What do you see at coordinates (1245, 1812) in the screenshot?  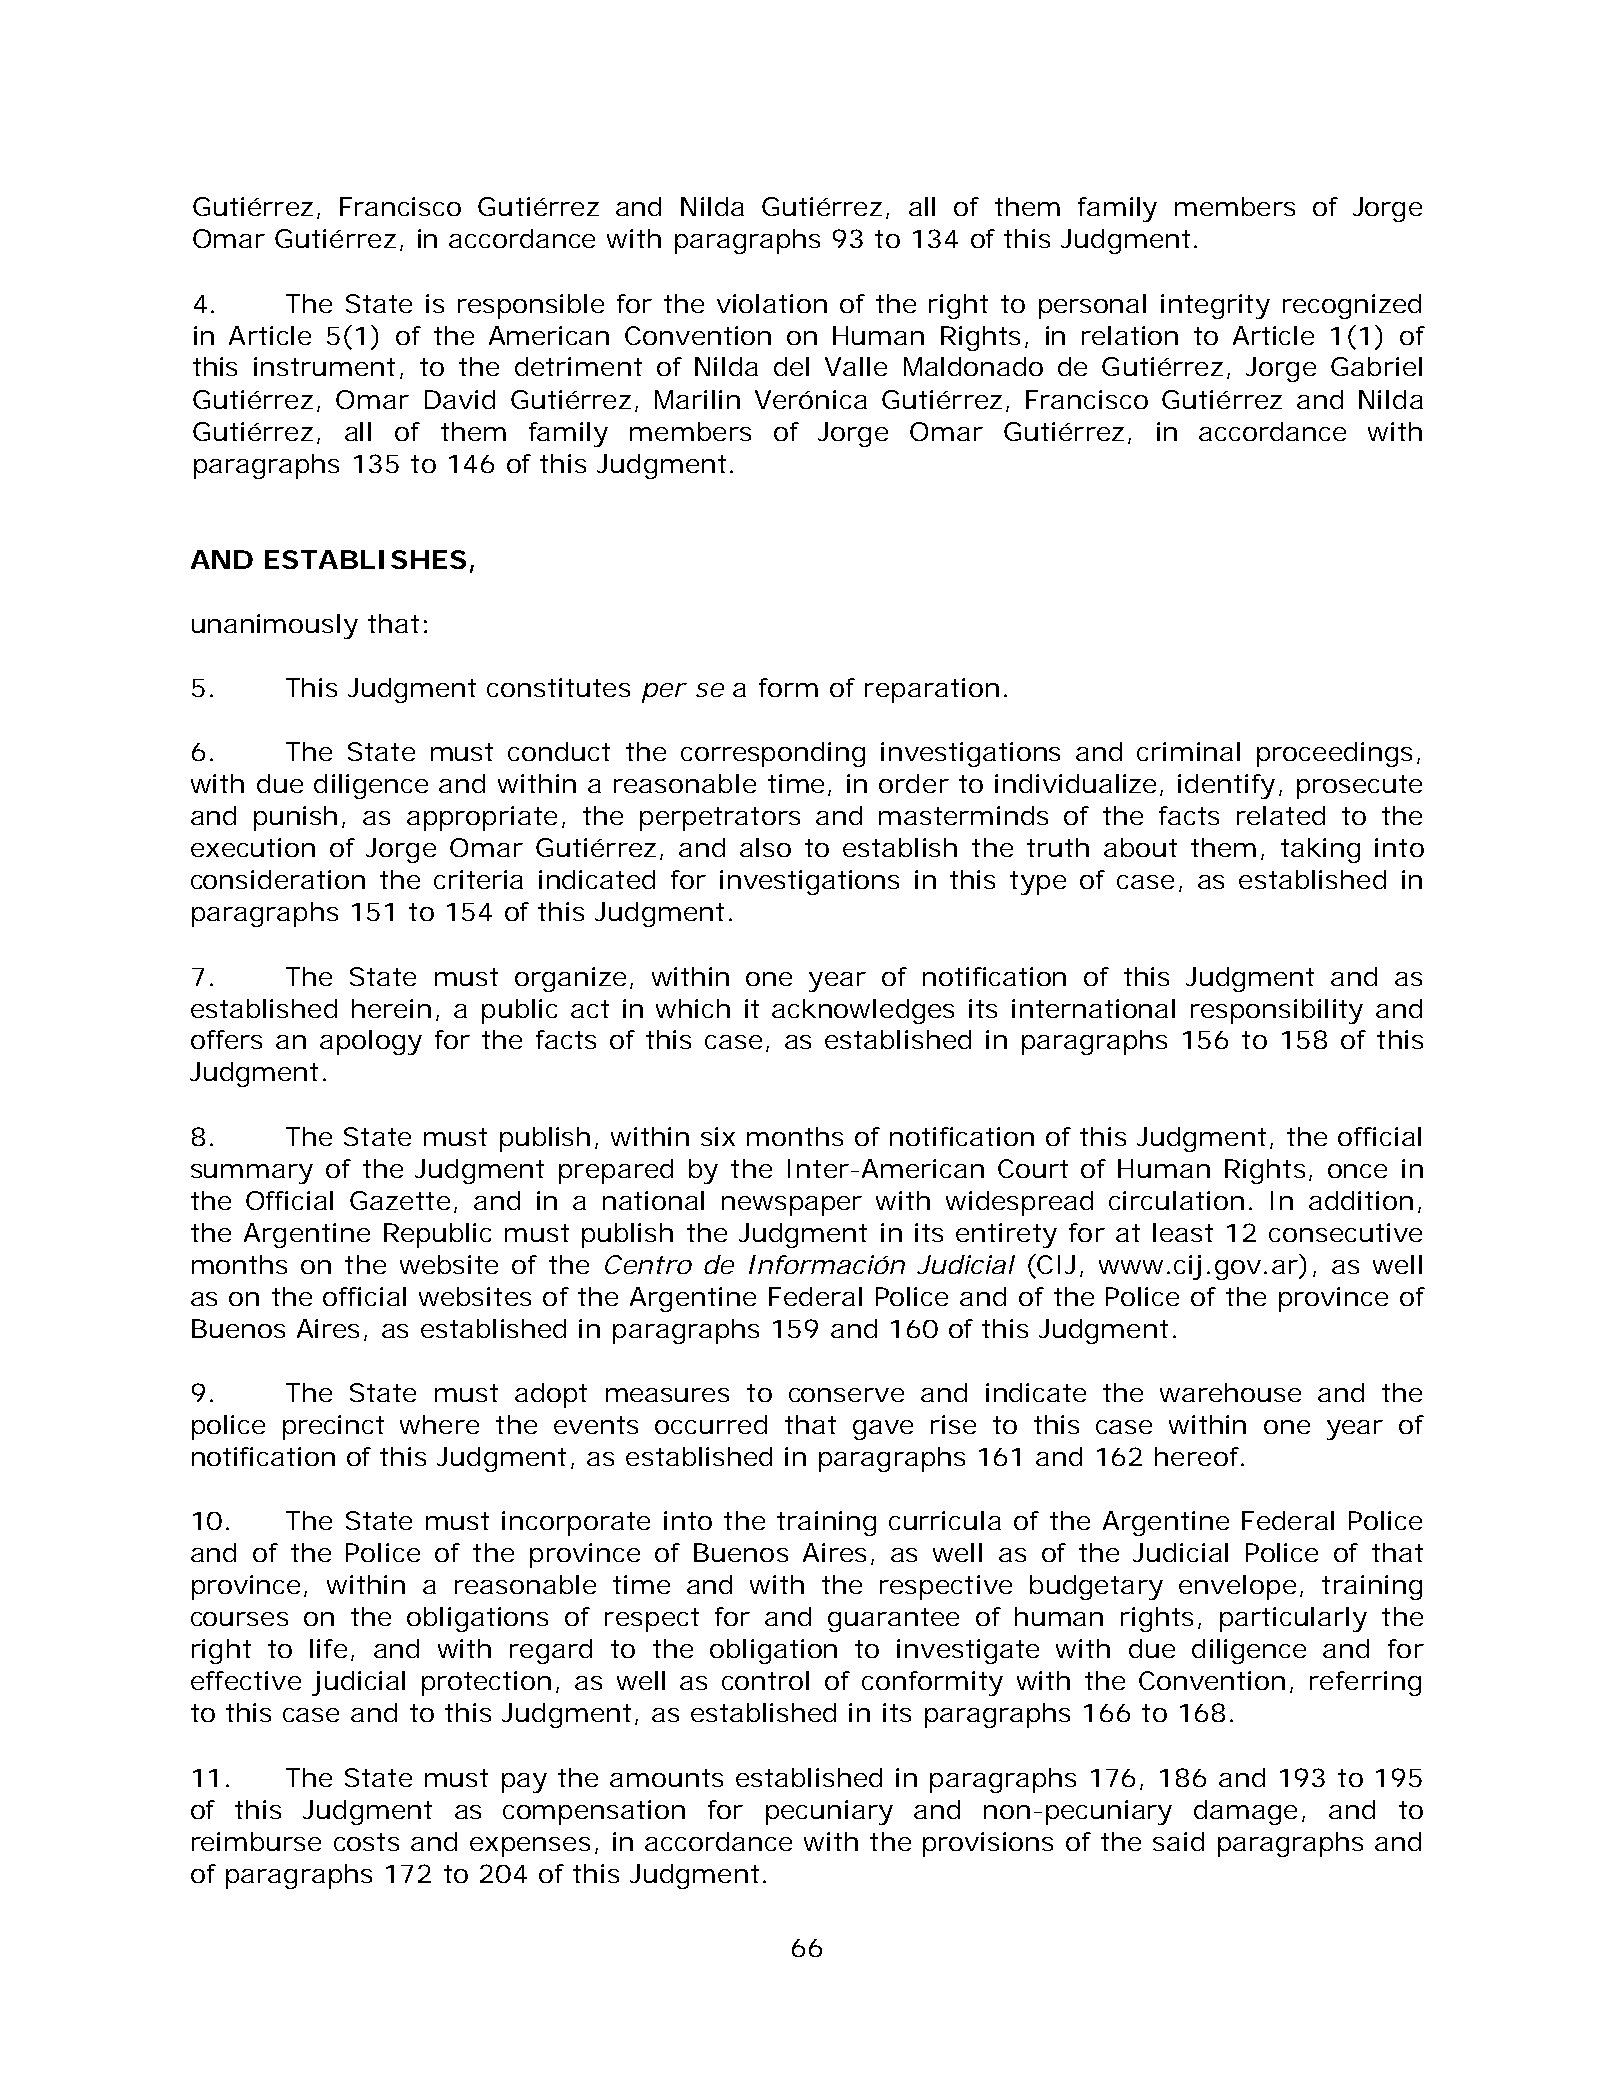 I see `damage` at bounding box center [1245, 1812].
